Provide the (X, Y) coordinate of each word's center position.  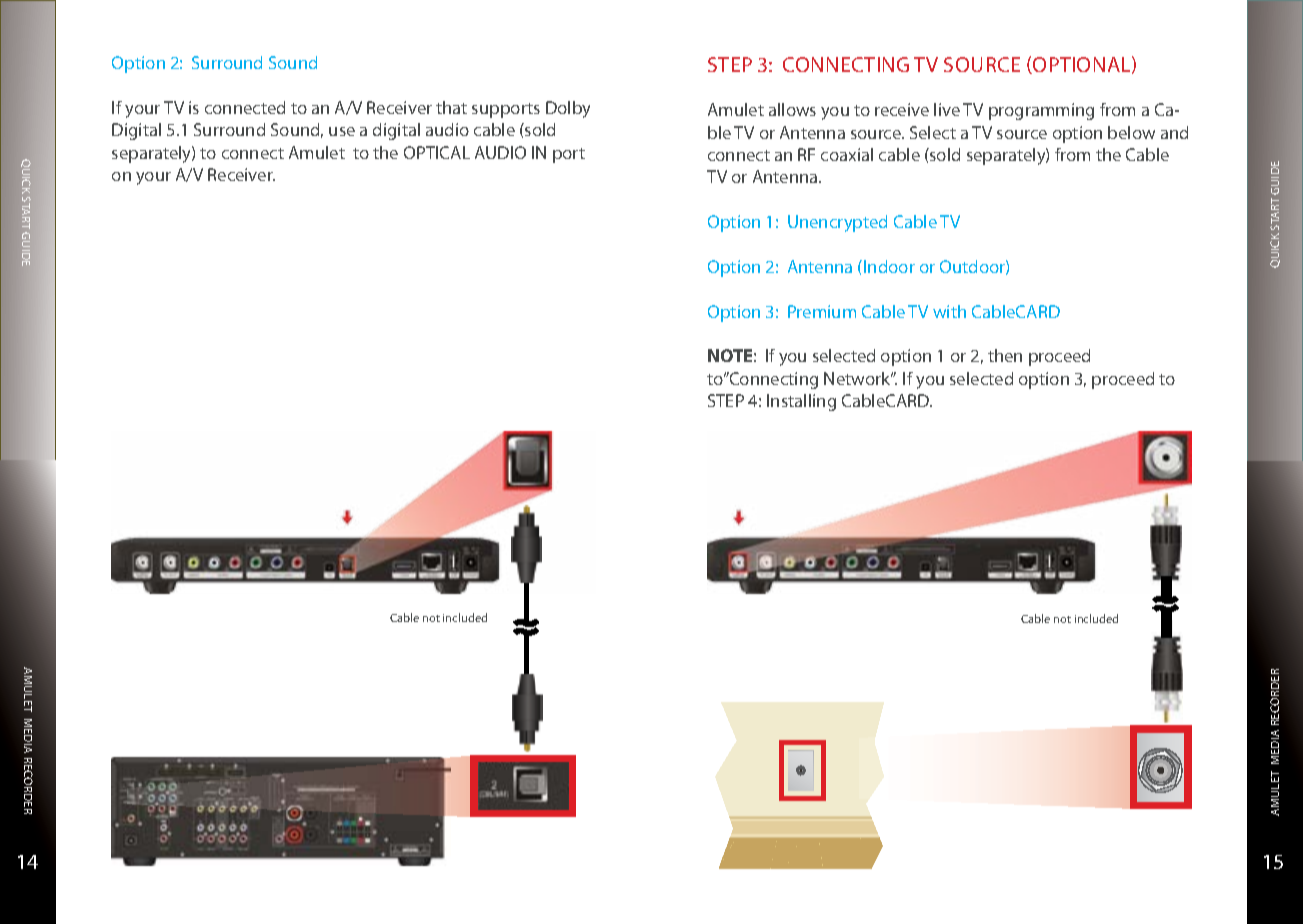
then (1005, 355)
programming (1041, 111)
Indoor (889, 266)
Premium (822, 311)
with (949, 311)
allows (792, 109)
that (451, 107)
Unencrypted (837, 223)
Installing (801, 402)
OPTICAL (437, 152)
